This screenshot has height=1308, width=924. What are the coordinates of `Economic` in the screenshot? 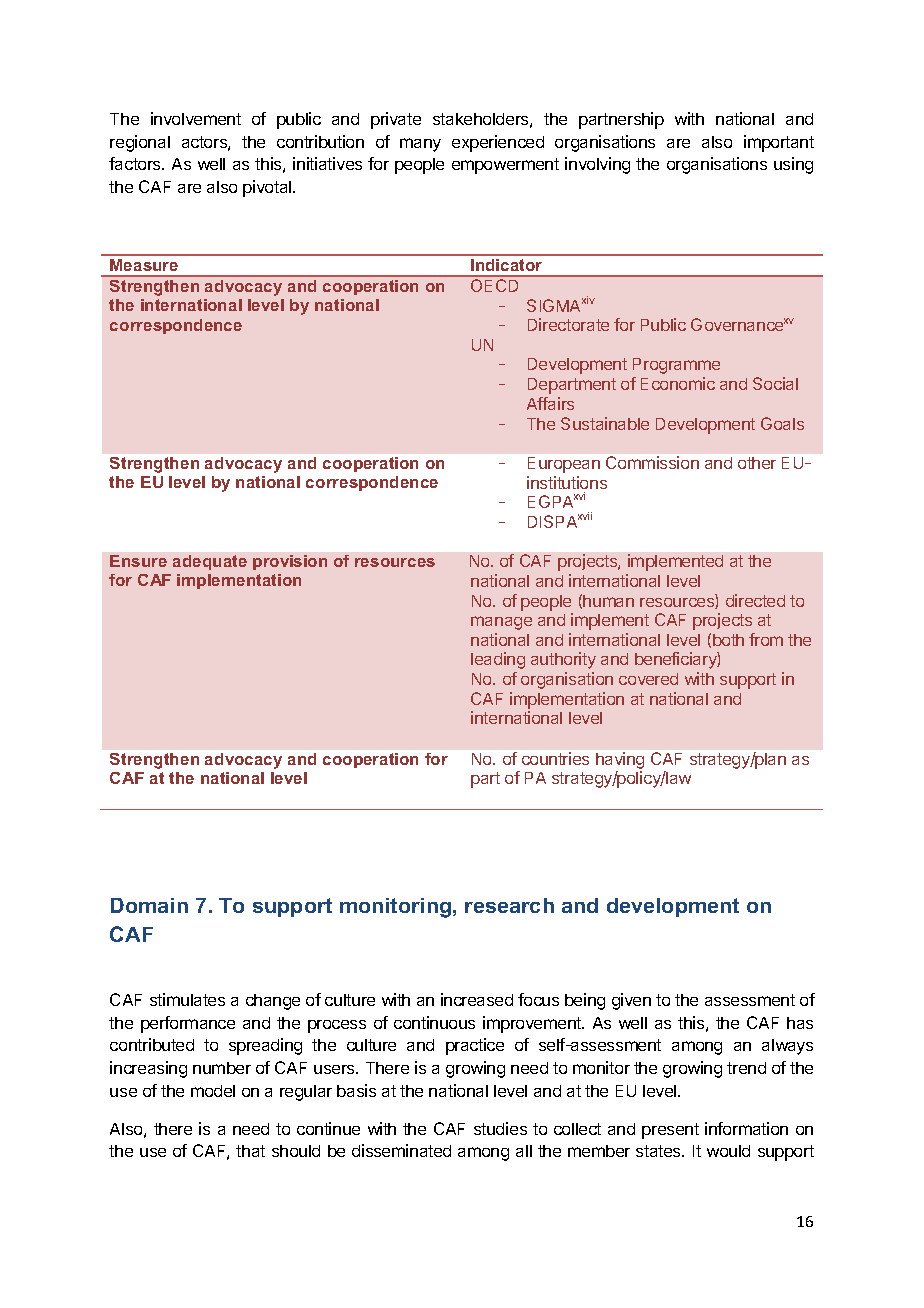 It's located at (678, 383).
